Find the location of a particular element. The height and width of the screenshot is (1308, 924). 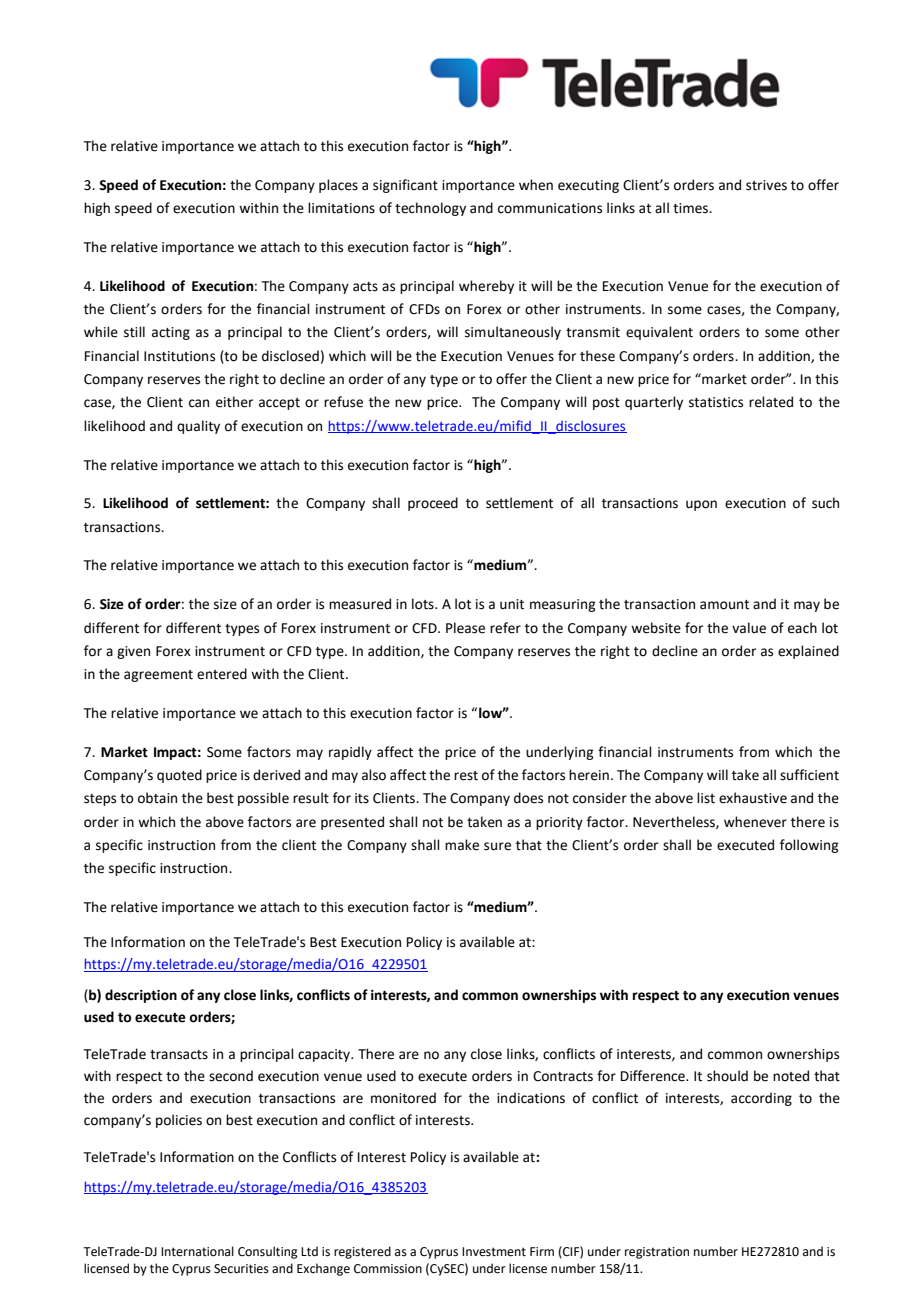

lots is located at coordinates (424, 604).
